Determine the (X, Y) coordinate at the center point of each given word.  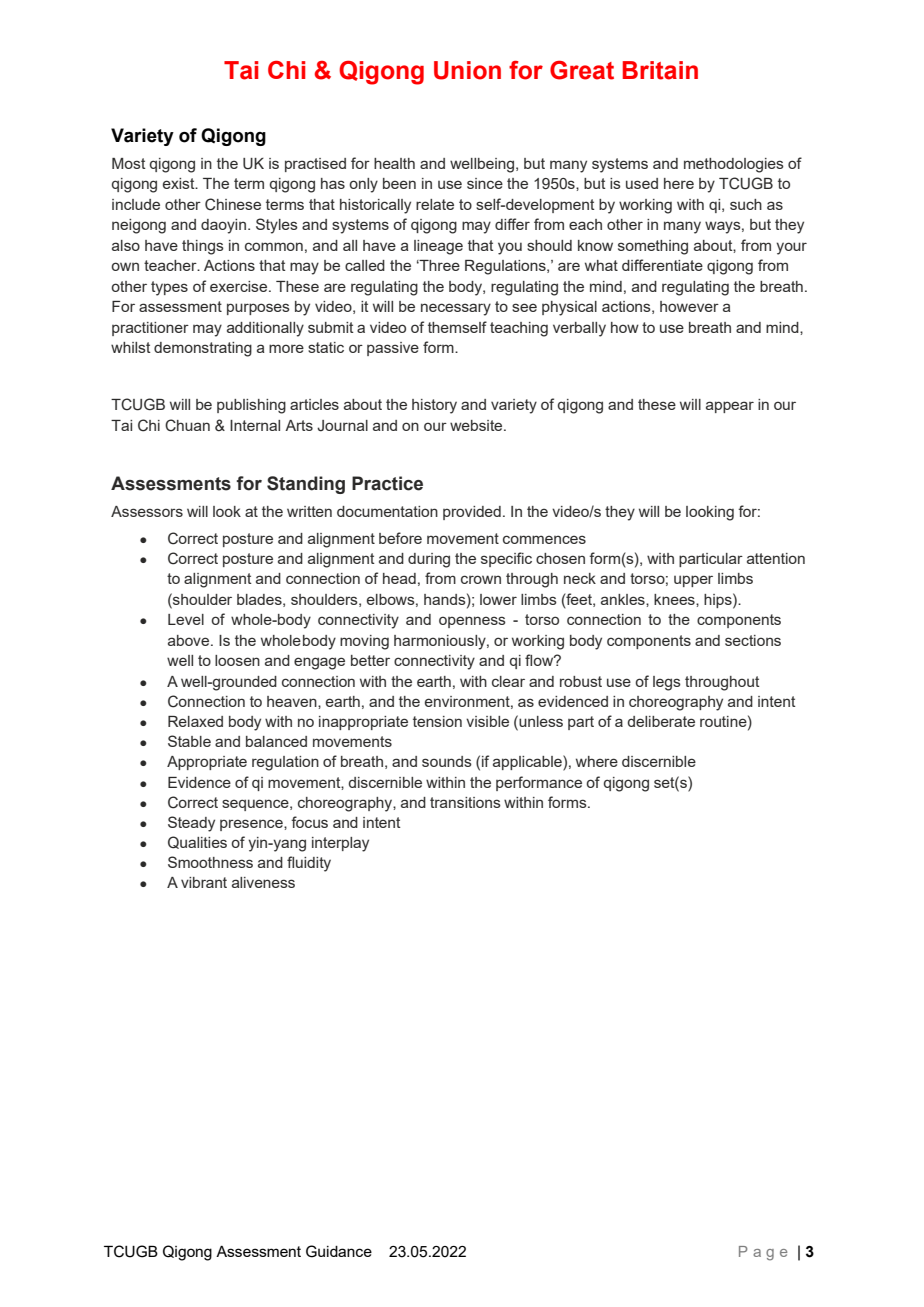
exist (180, 183)
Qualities (197, 842)
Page (763, 1253)
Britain (660, 70)
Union (467, 70)
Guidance (339, 1251)
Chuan (187, 425)
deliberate (661, 721)
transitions (465, 802)
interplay (340, 844)
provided (472, 513)
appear (730, 407)
